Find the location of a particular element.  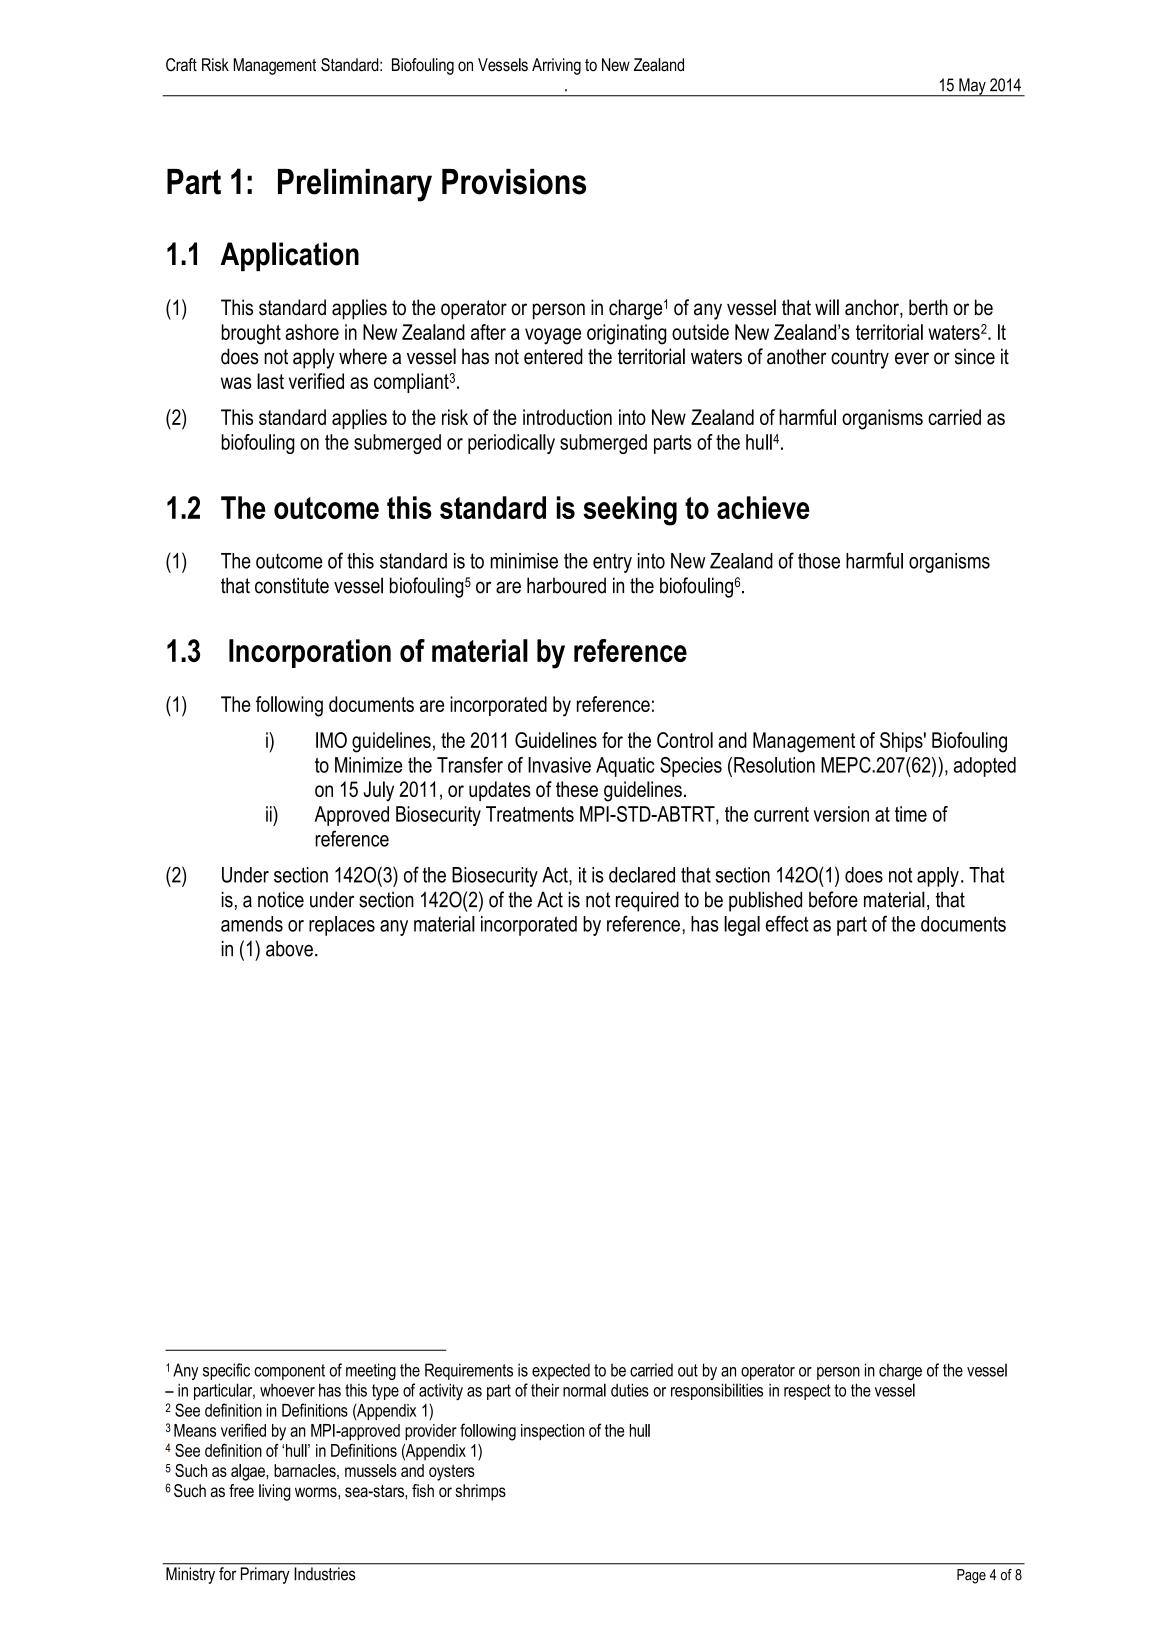

May is located at coordinates (972, 87).
